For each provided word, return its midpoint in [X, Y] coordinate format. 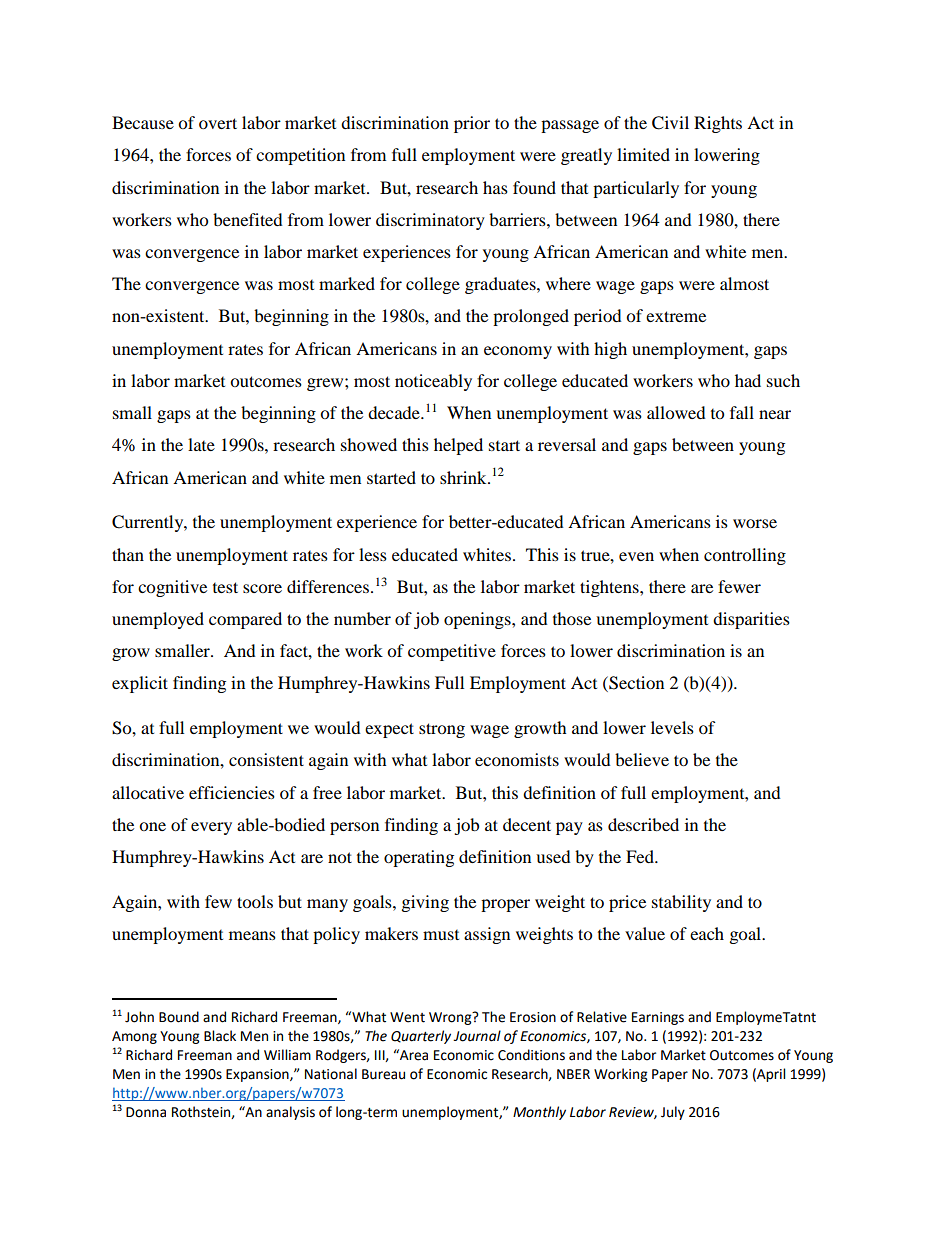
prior [472, 124]
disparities [751, 620]
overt [218, 123]
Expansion [258, 1075]
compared [245, 620]
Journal [477, 1036]
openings [478, 620]
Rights [718, 124]
